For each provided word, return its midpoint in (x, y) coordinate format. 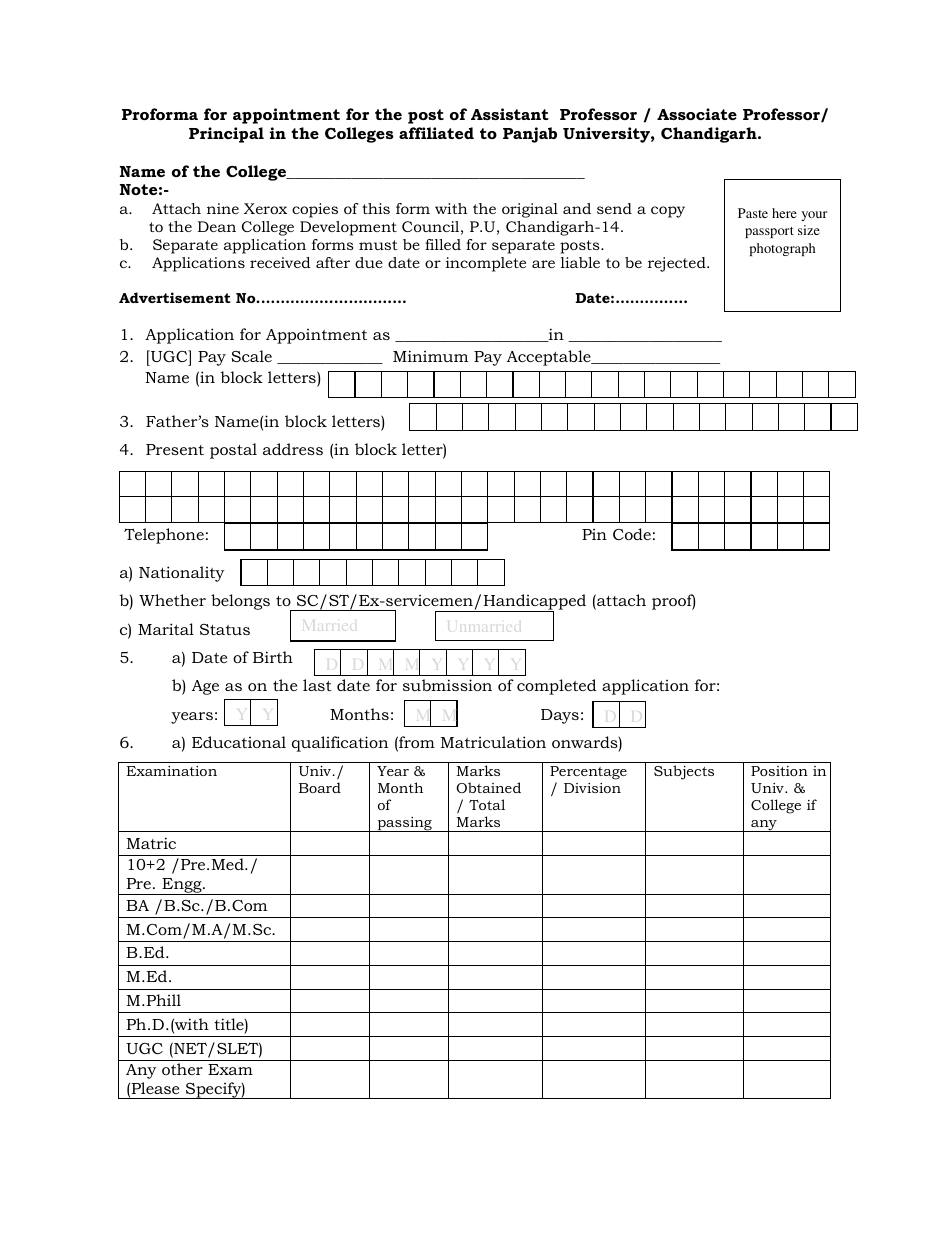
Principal (226, 135)
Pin (594, 534)
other (182, 1069)
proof (673, 602)
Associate (697, 114)
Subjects (684, 772)
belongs (240, 602)
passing (404, 824)
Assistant (510, 114)
